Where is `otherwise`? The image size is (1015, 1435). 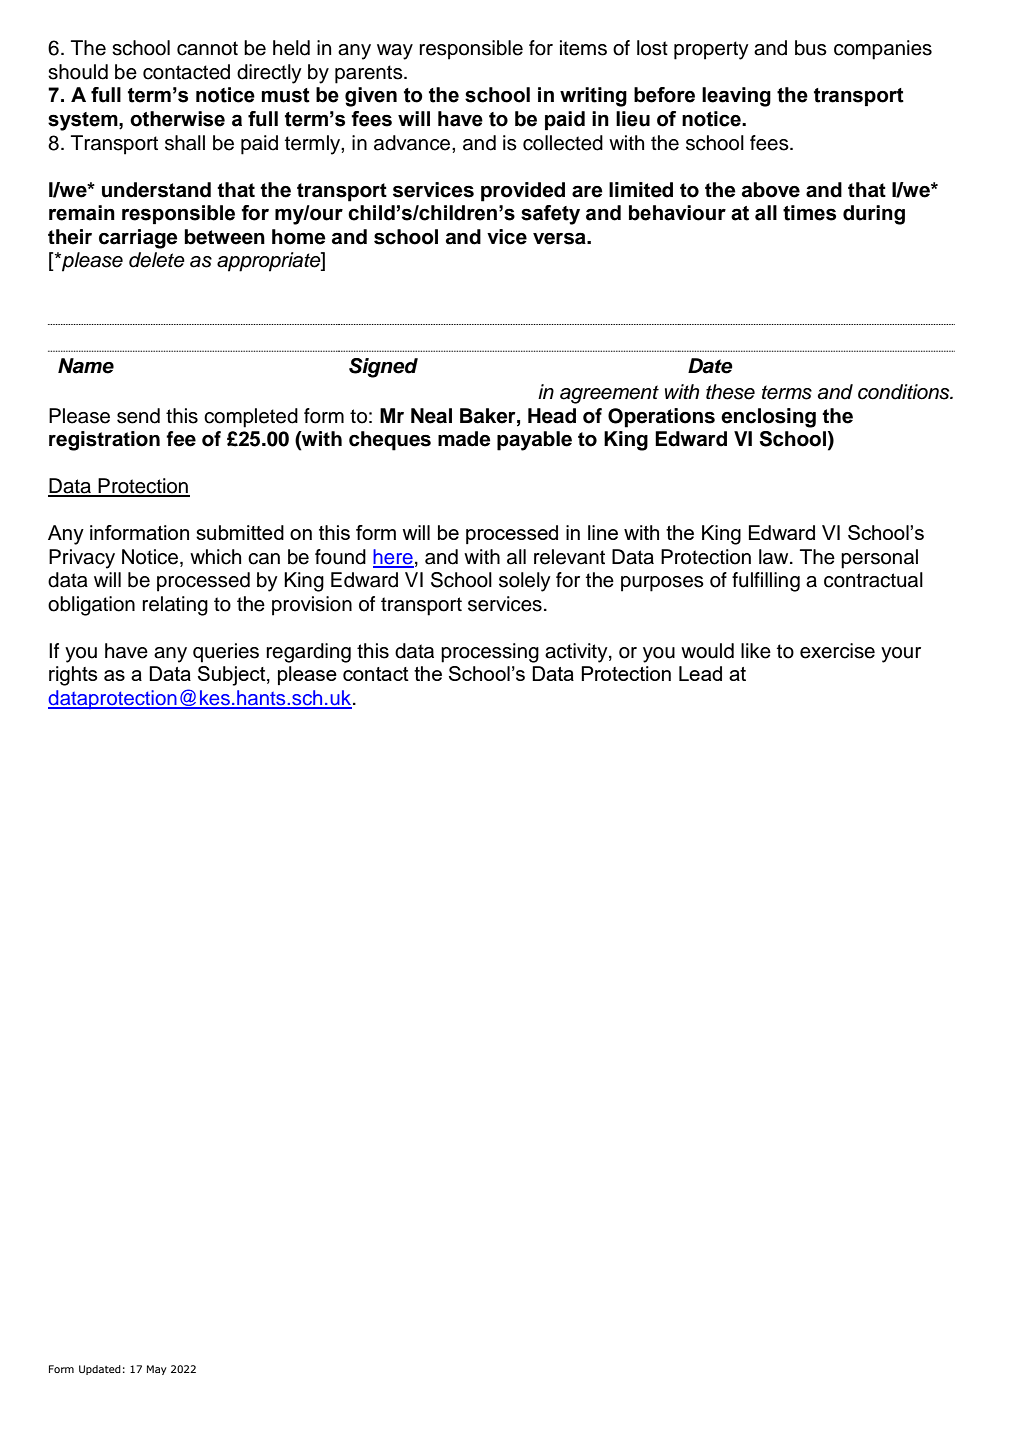
otherwise is located at coordinates (177, 119).
